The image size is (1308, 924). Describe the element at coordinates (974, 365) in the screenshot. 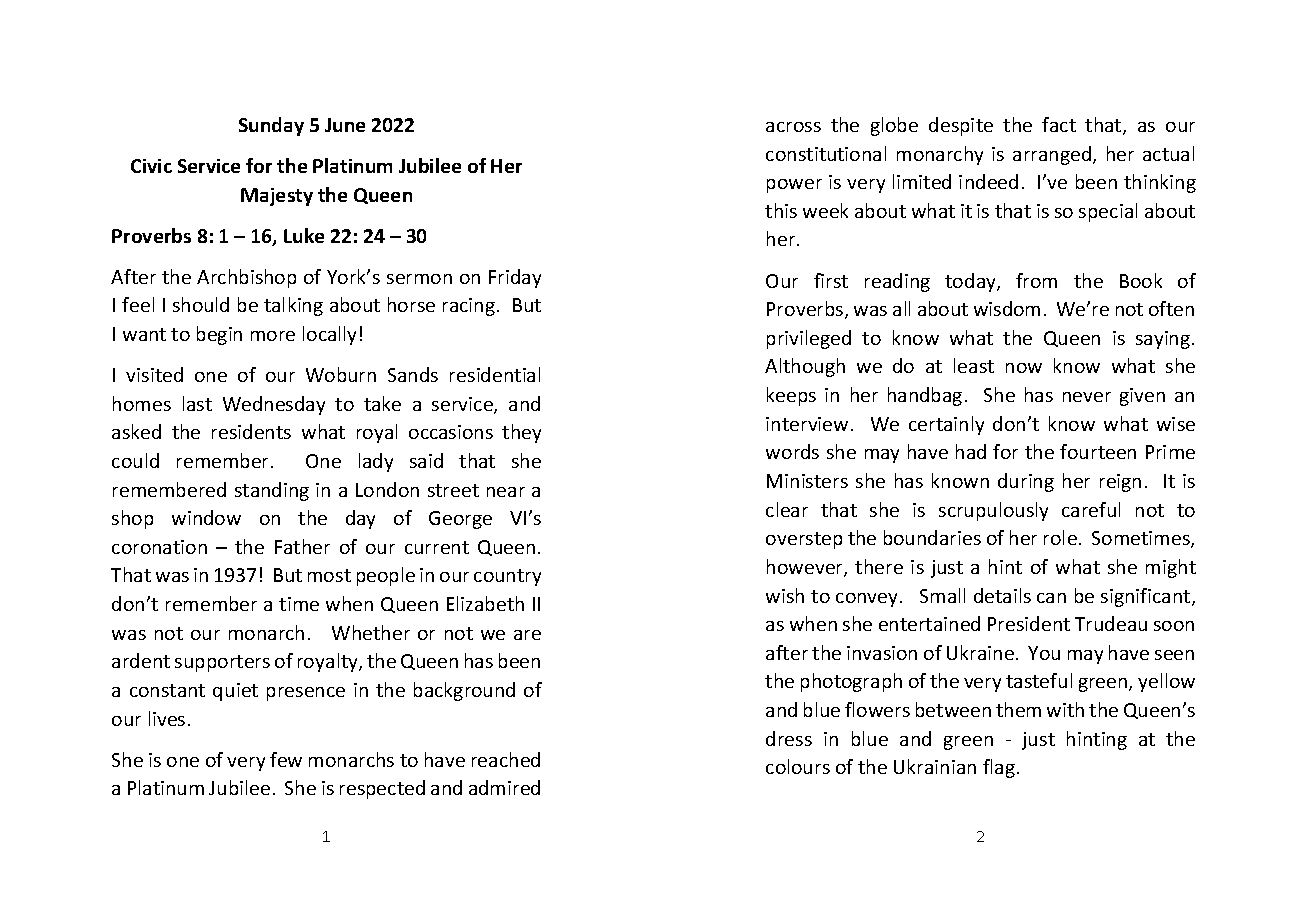

I see `least` at that location.
